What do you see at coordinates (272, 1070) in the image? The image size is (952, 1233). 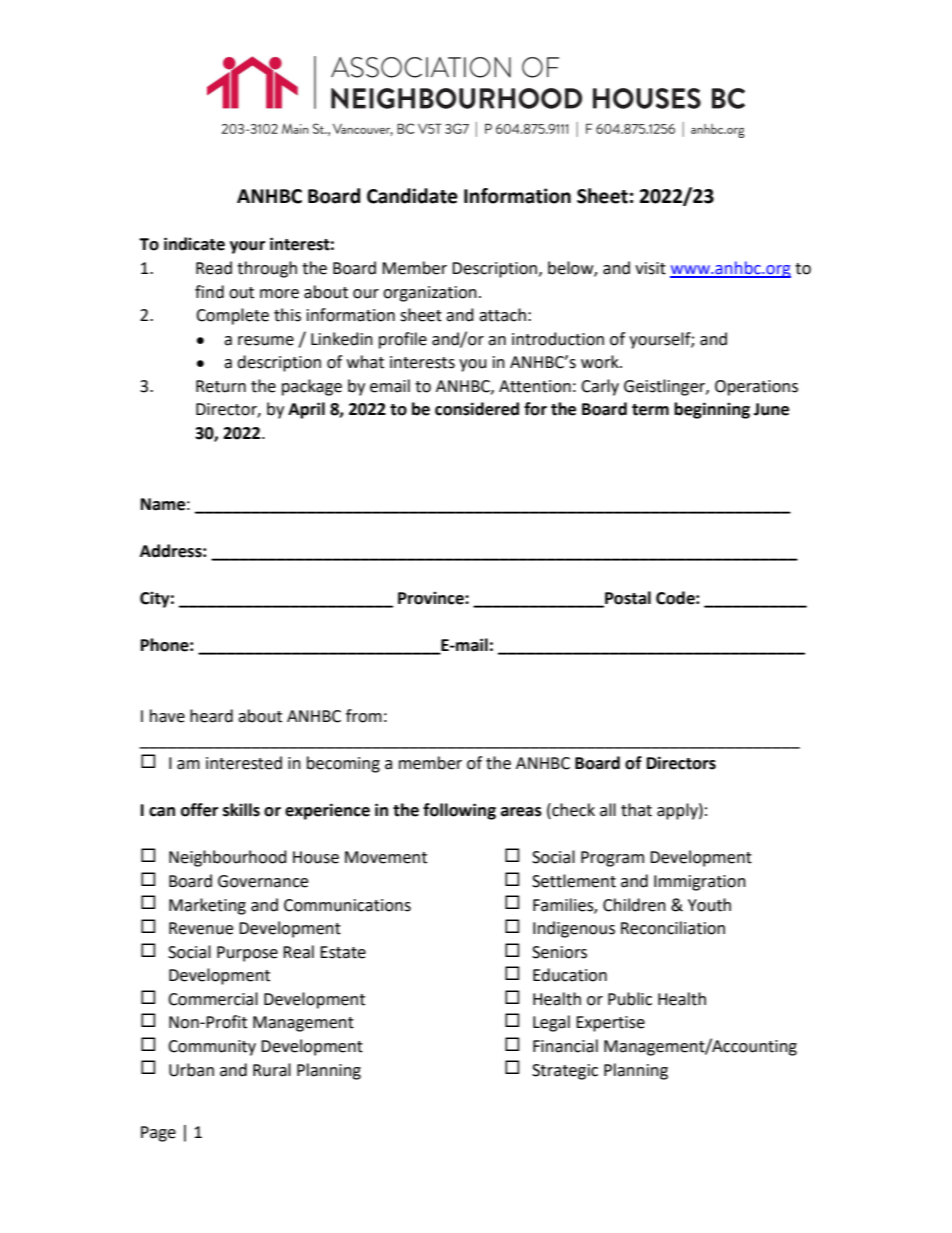 I see `Rural` at bounding box center [272, 1070].
